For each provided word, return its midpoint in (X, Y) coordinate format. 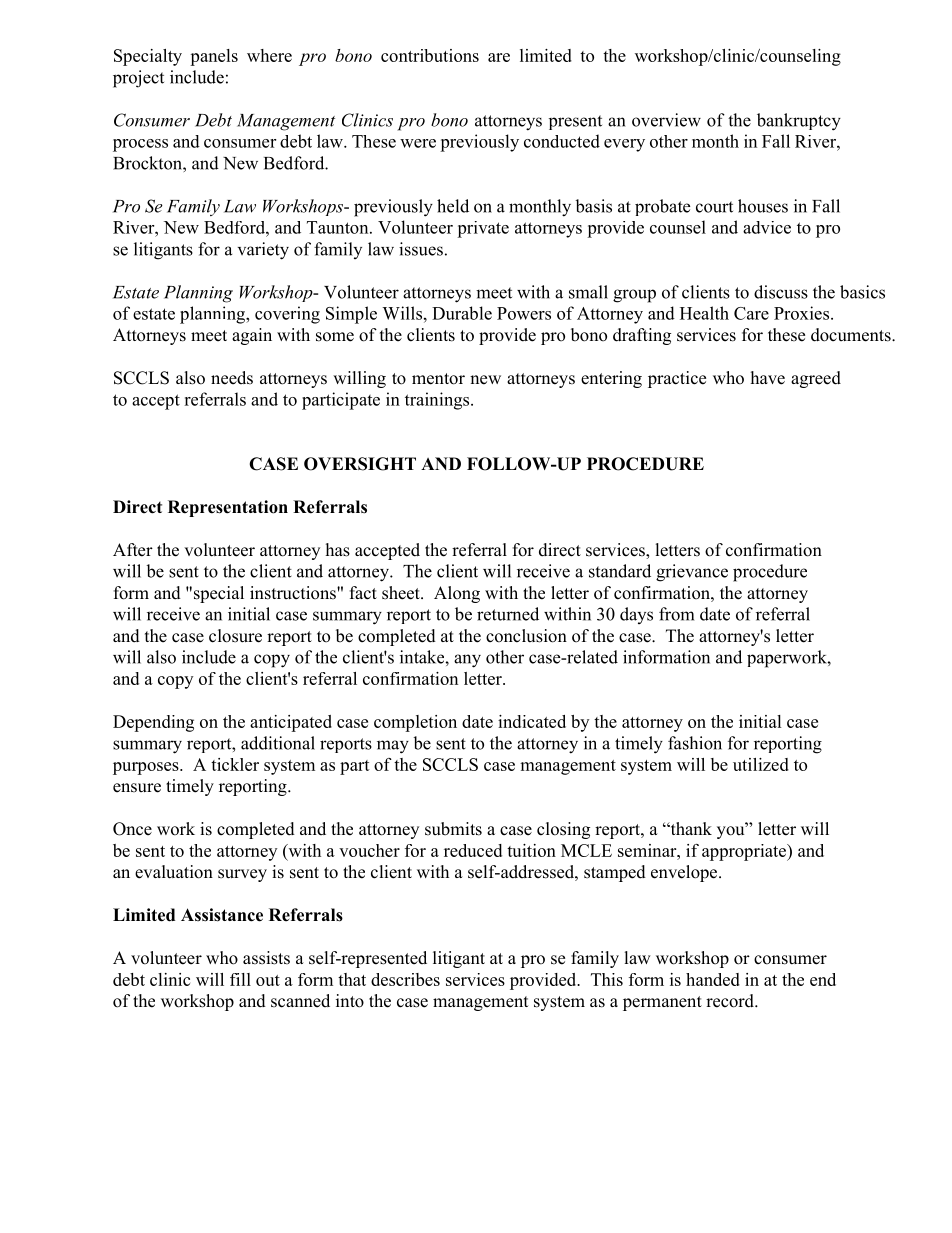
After (133, 550)
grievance (692, 573)
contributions (430, 55)
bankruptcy (799, 122)
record (731, 1001)
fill (240, 979)
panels (214, 57)
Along (457, 594)
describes (405, 979)
